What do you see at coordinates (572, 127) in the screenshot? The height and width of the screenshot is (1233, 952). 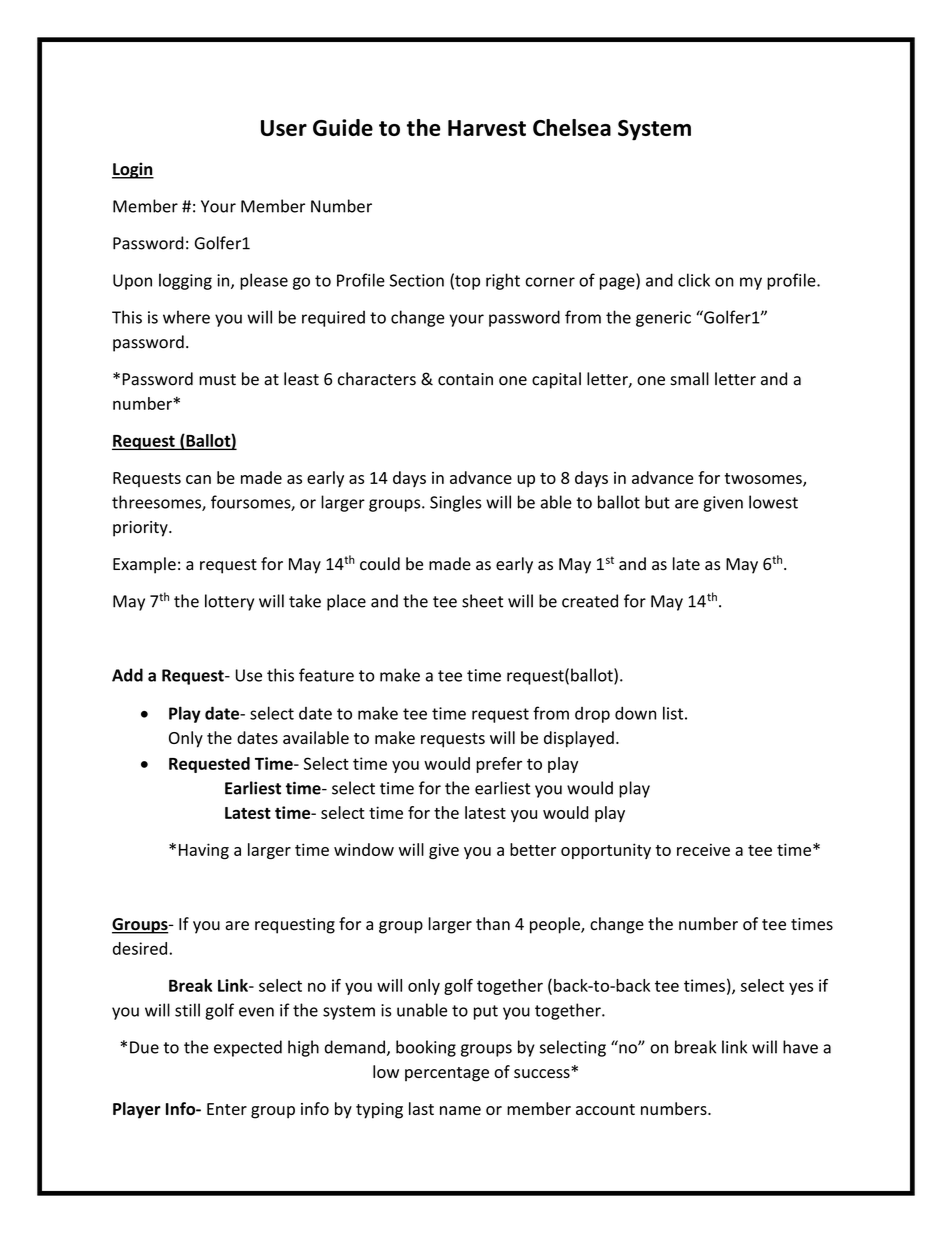 I see `Chelsea` at bounding box center [572, 127].
